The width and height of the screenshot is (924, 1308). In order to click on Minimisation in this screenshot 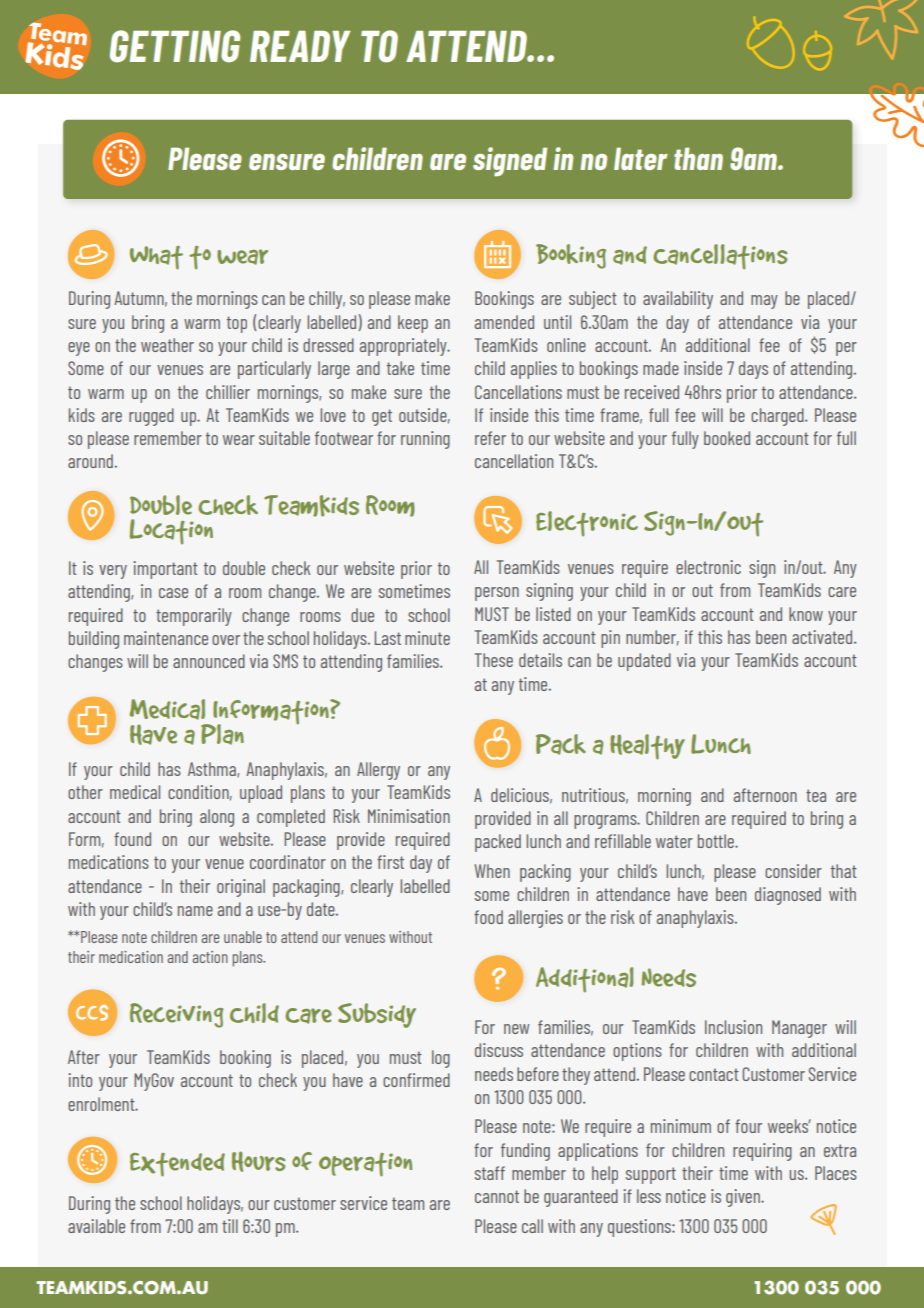, I will do `click(409, 816)`.
